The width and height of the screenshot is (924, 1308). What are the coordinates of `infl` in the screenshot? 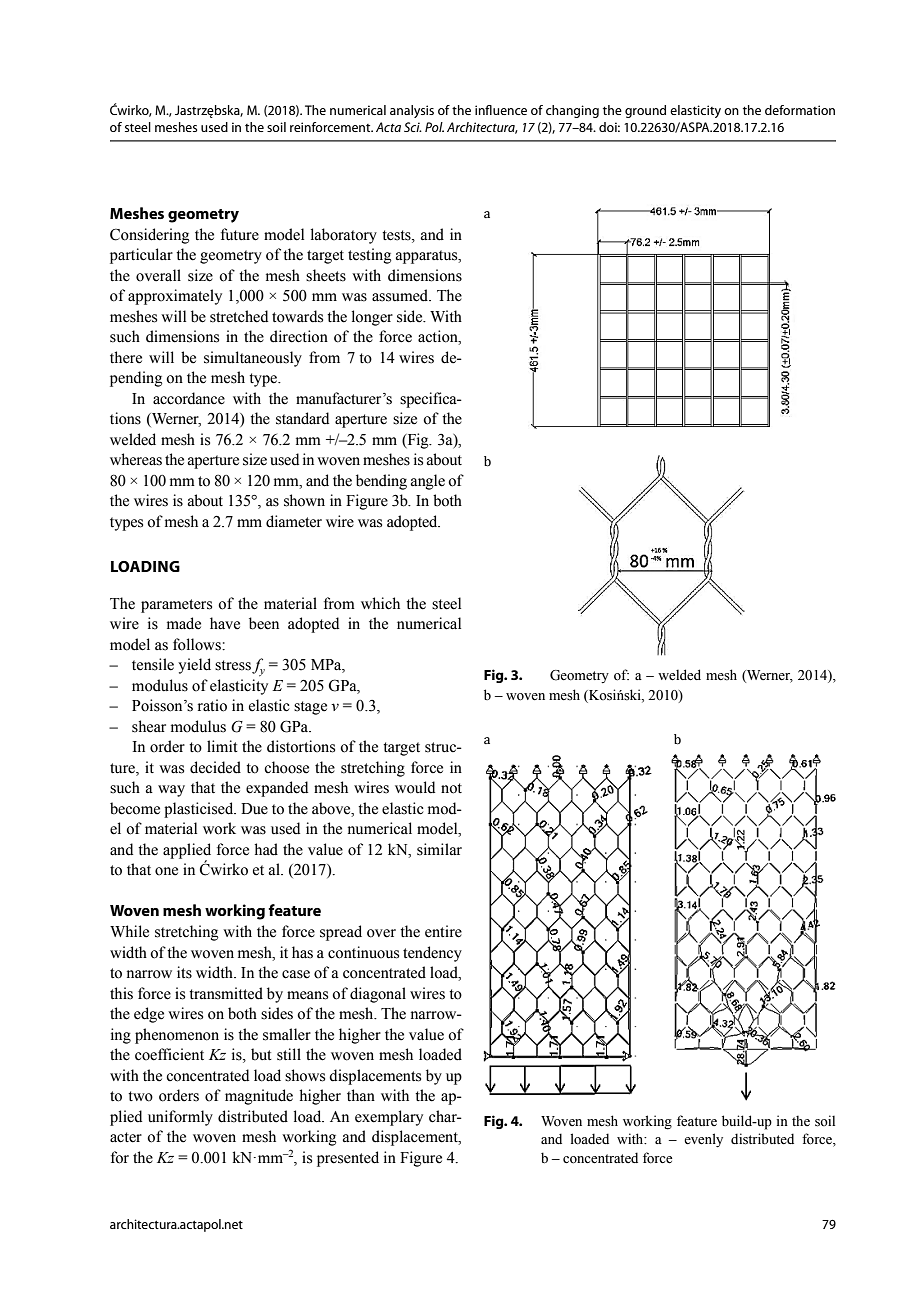 It's located at (483, 110).
